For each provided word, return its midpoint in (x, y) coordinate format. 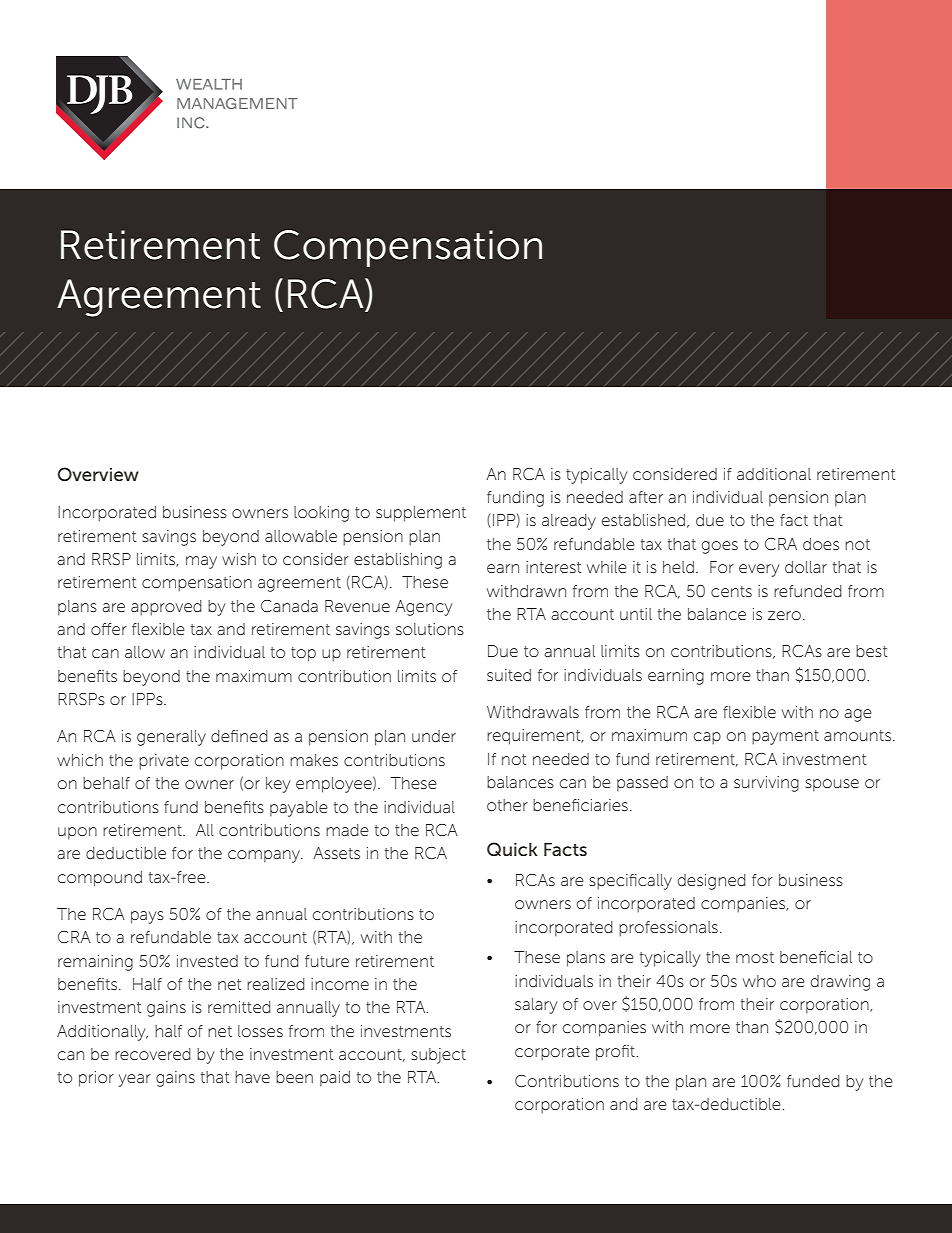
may (201, 562)
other (507, 805)
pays (147, 917)
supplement (421, 514)
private (164, 762)
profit (616, 1053)
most (755, 957)
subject (438, 1056)
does (821, 544)
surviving (766, 784)
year (135, 1080)
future (327, 961)
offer (109, 629)
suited (509, 675)
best (871, 651)
